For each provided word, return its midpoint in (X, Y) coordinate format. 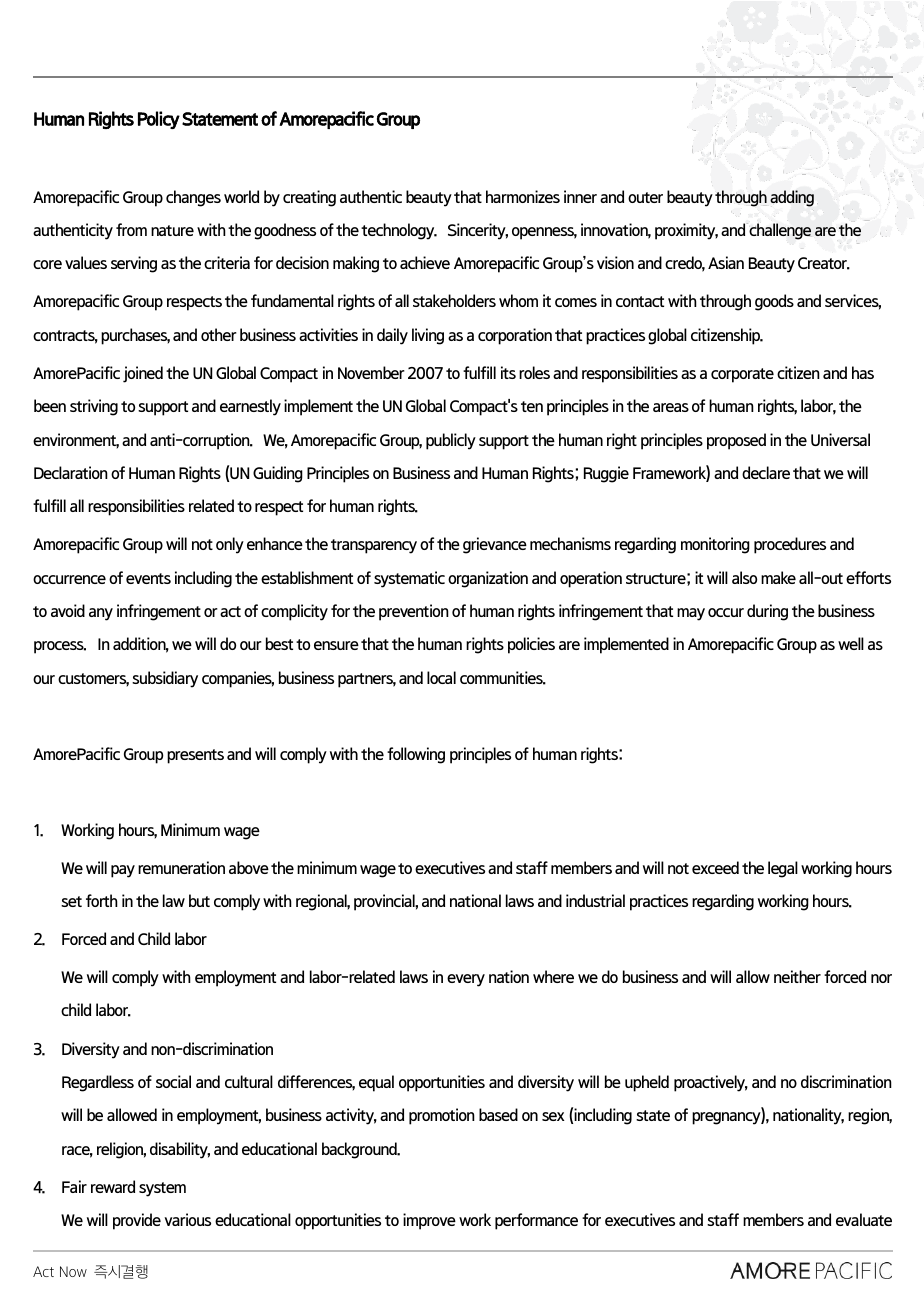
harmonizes (523, 196)
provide (137, 1221)
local (441, 677)
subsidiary (165, 679)
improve (429, 1221)
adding (792, 198)
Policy (159, 120)
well (851, 643)
